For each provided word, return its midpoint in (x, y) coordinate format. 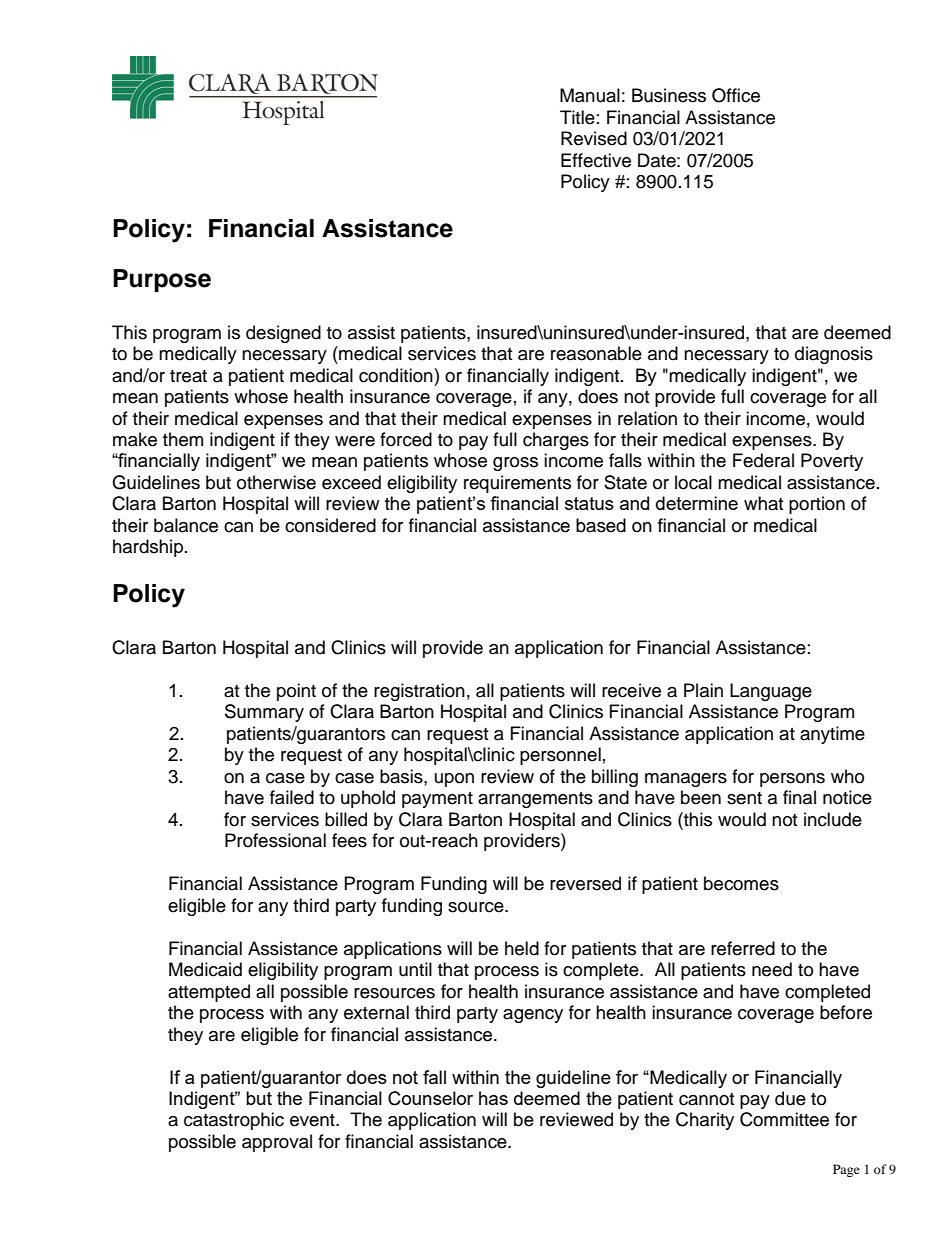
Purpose (162, 280)
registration (419, 692)
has (493, 1098)
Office (736, 95)
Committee (784, 1119)
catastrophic (234, 1121)
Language (771, 692)
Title (577, 117)
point (296, 692)
